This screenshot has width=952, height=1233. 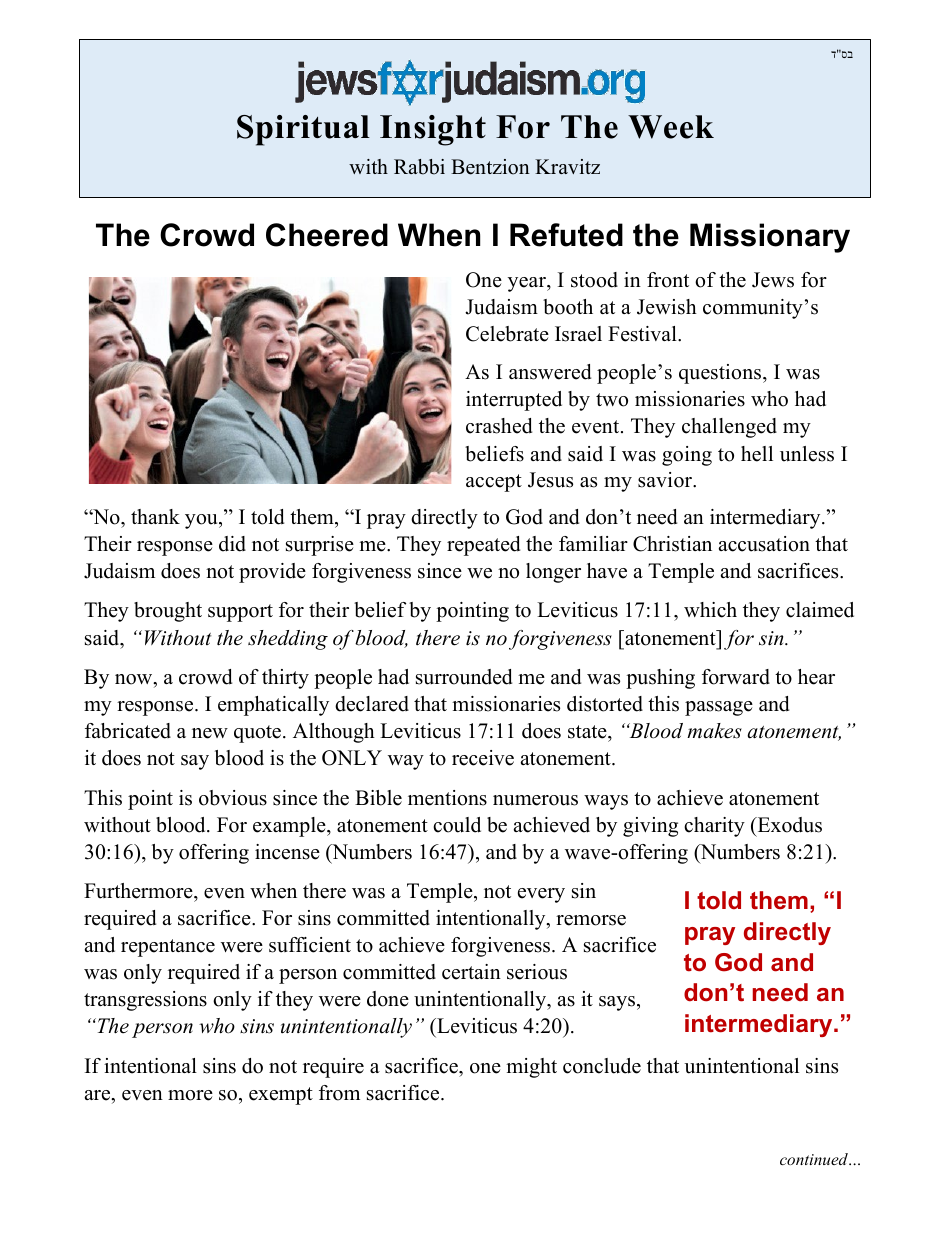 I want to click on Insight, so click(x=433, y=130).
